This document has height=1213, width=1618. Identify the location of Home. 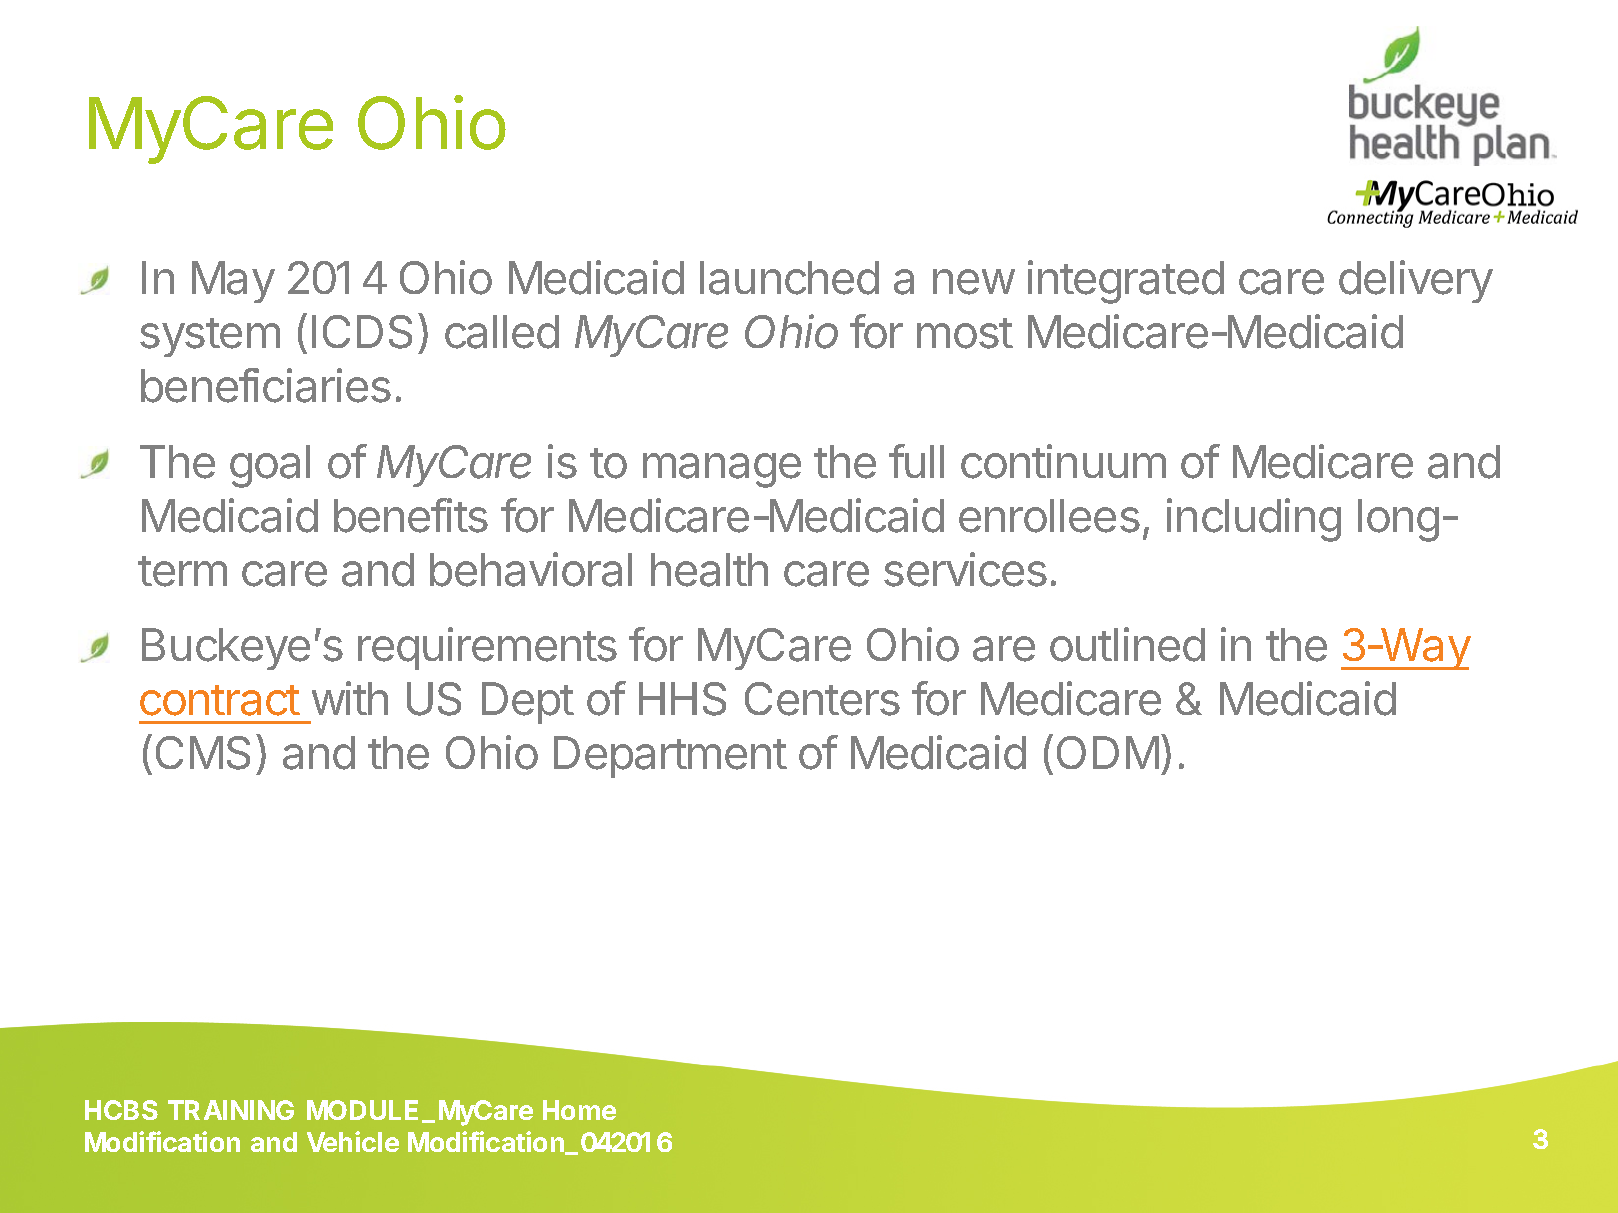
(579, 1110).
